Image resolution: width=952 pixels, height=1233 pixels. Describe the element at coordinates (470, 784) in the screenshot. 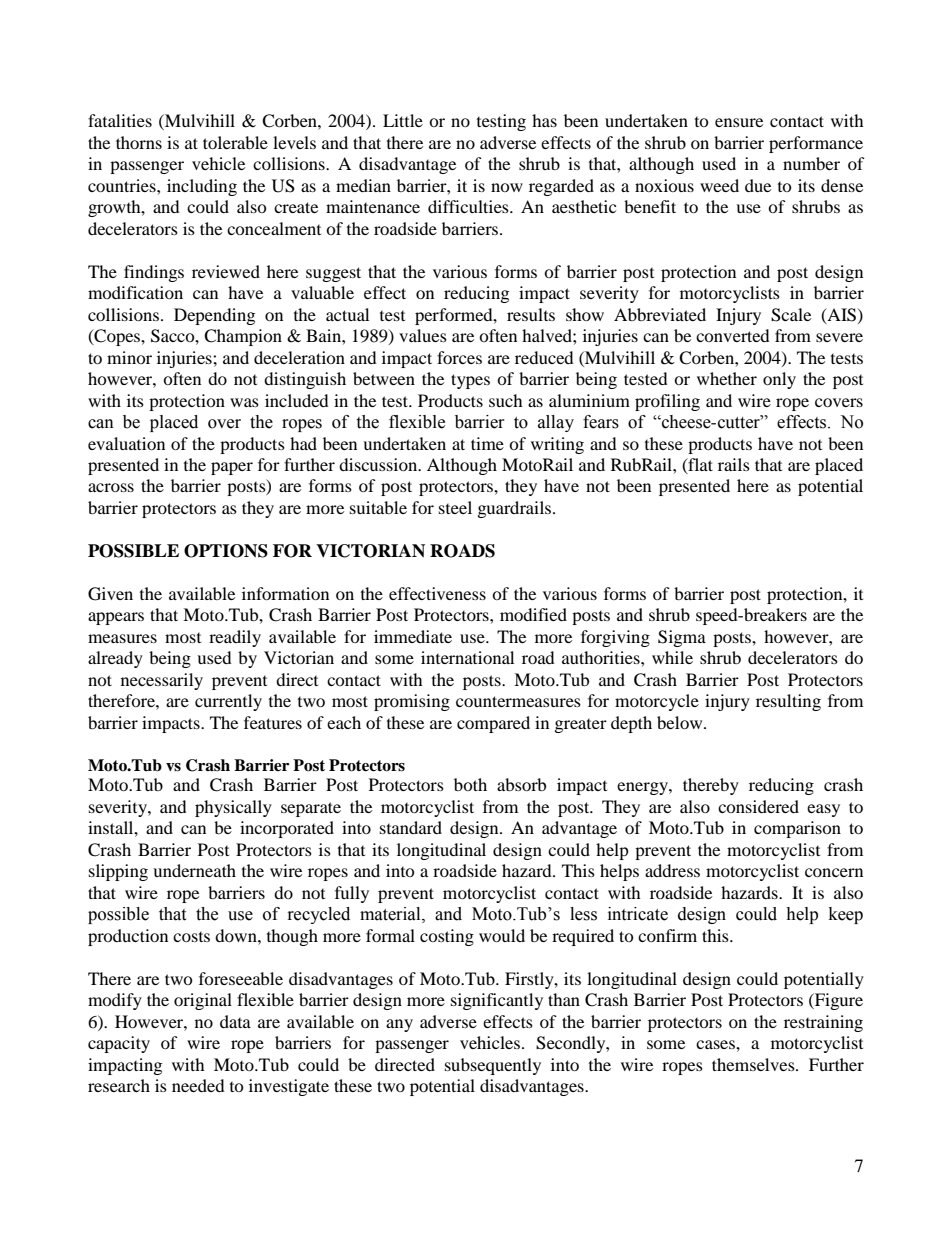

I see `both` at that location.
